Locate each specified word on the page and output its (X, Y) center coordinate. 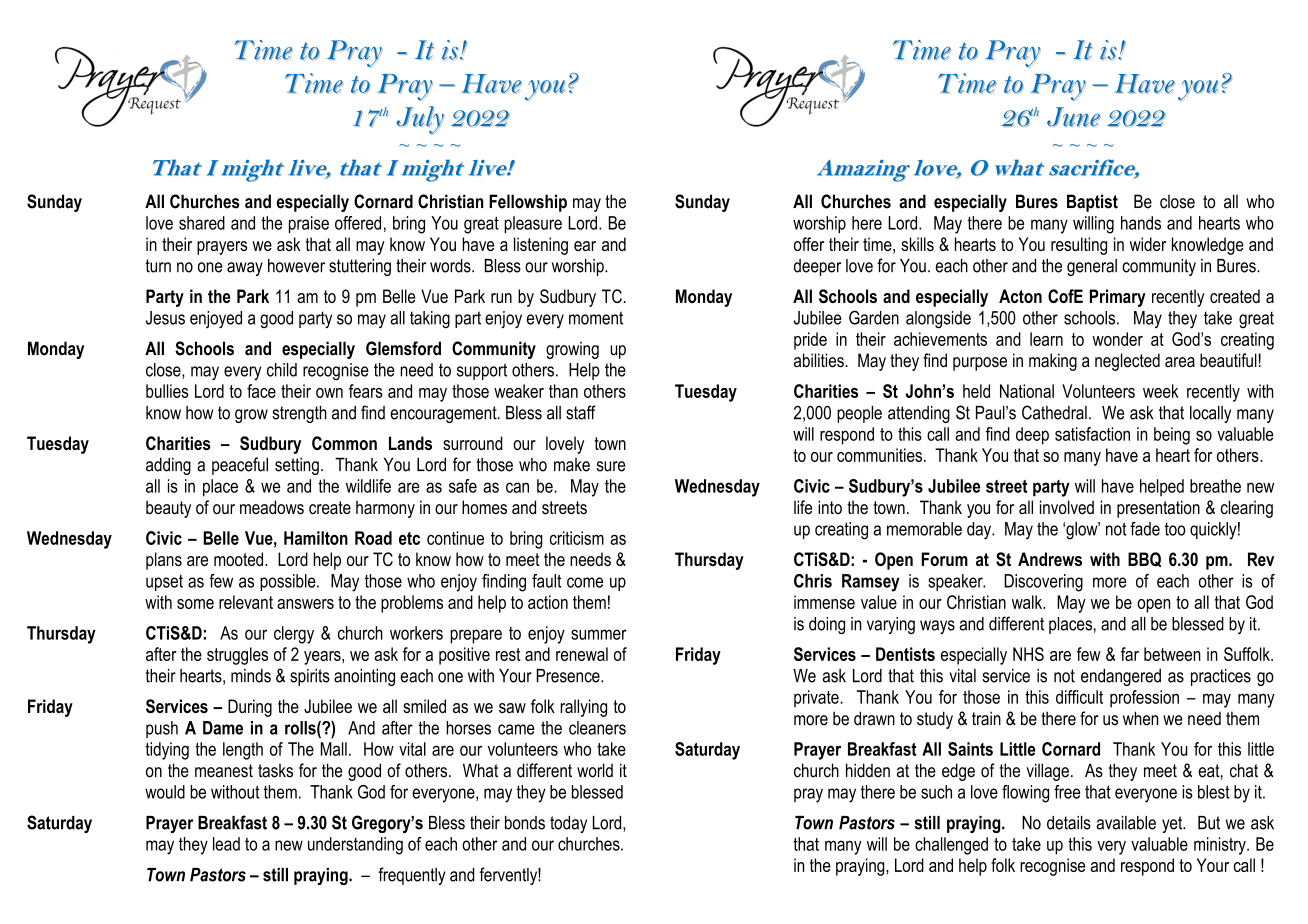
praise (309, 225)
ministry (1221, 846)
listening (541, 246)
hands (1141, 223)
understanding (355, 846)
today (568, 824)
